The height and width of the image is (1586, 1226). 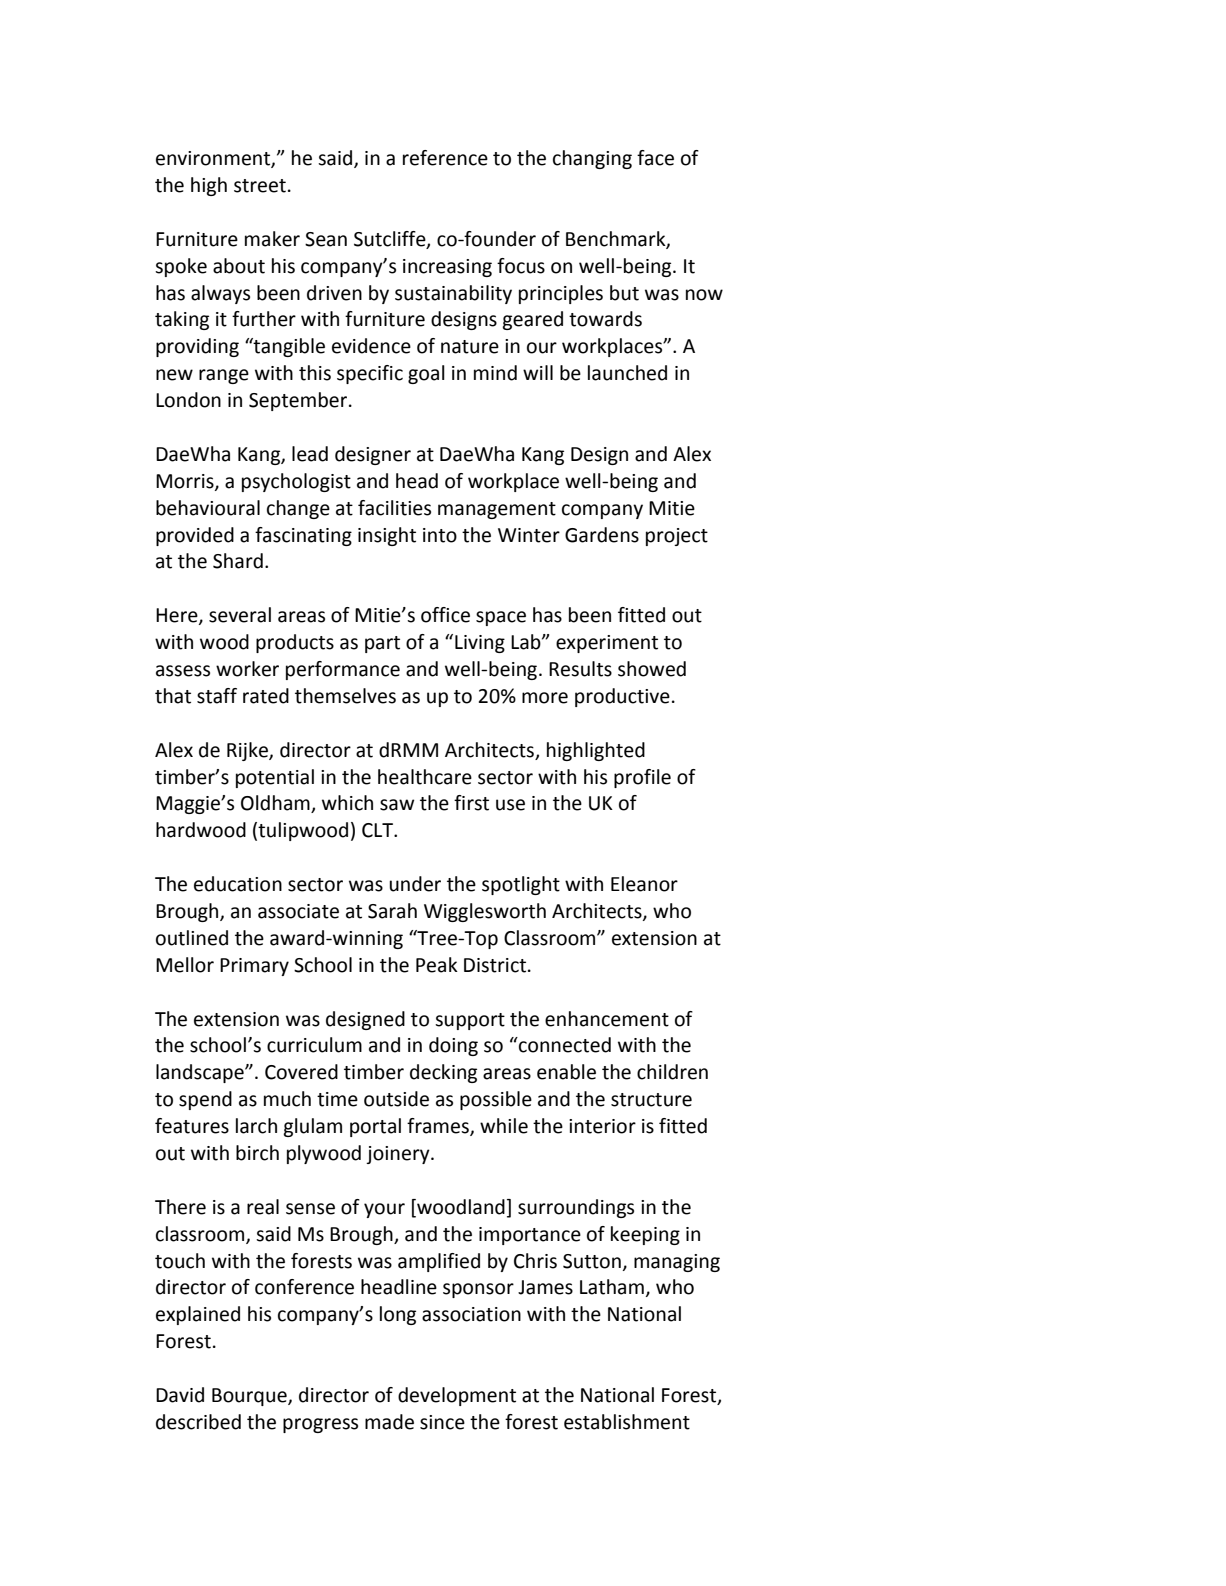 What do you see at coordinates (655, 158) in the image?
I see `face` at bounding box center [655, 158].
